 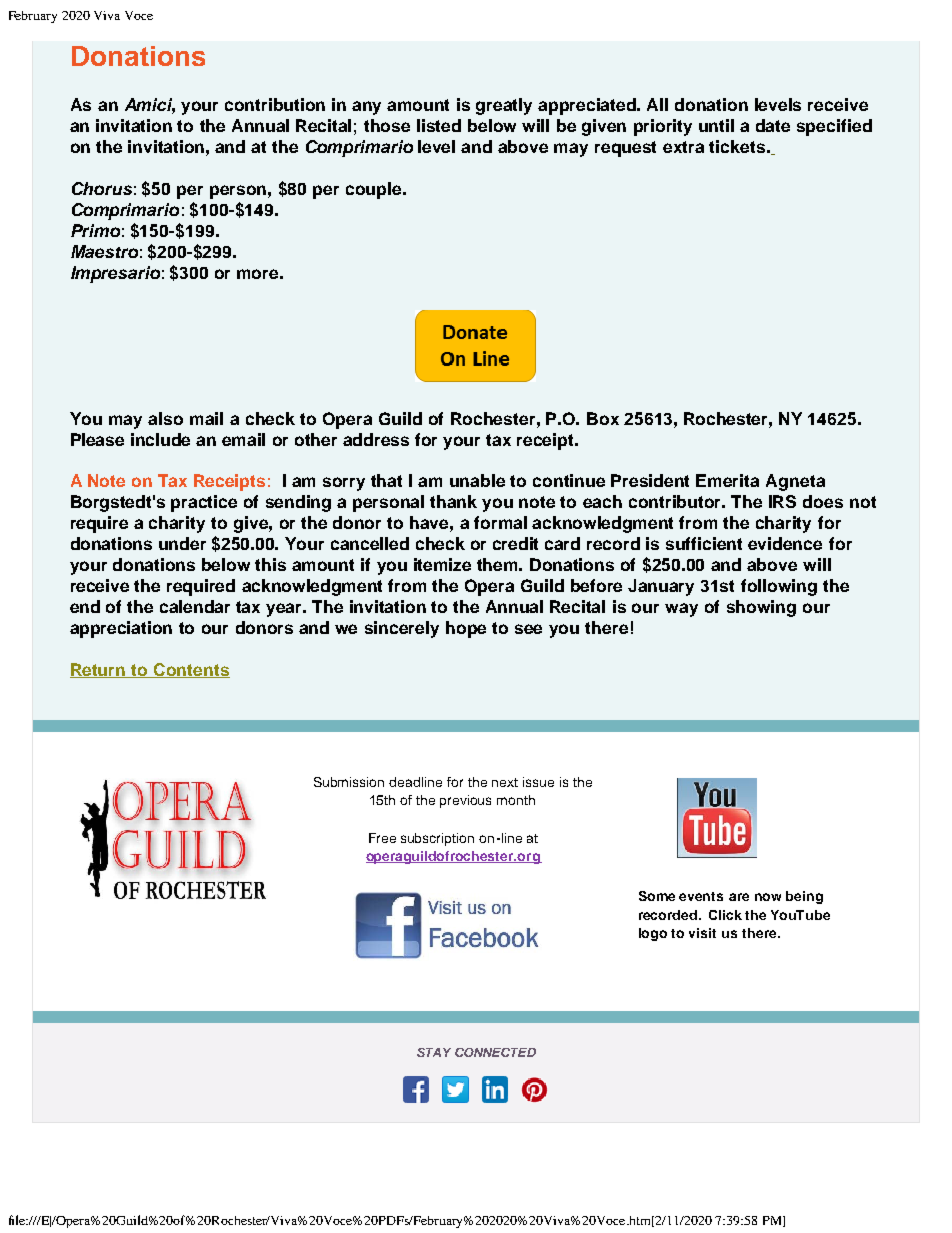 What do you see at coordinates (761, 608) in the image?
I see `showing` at bounding box center [761, 608].
